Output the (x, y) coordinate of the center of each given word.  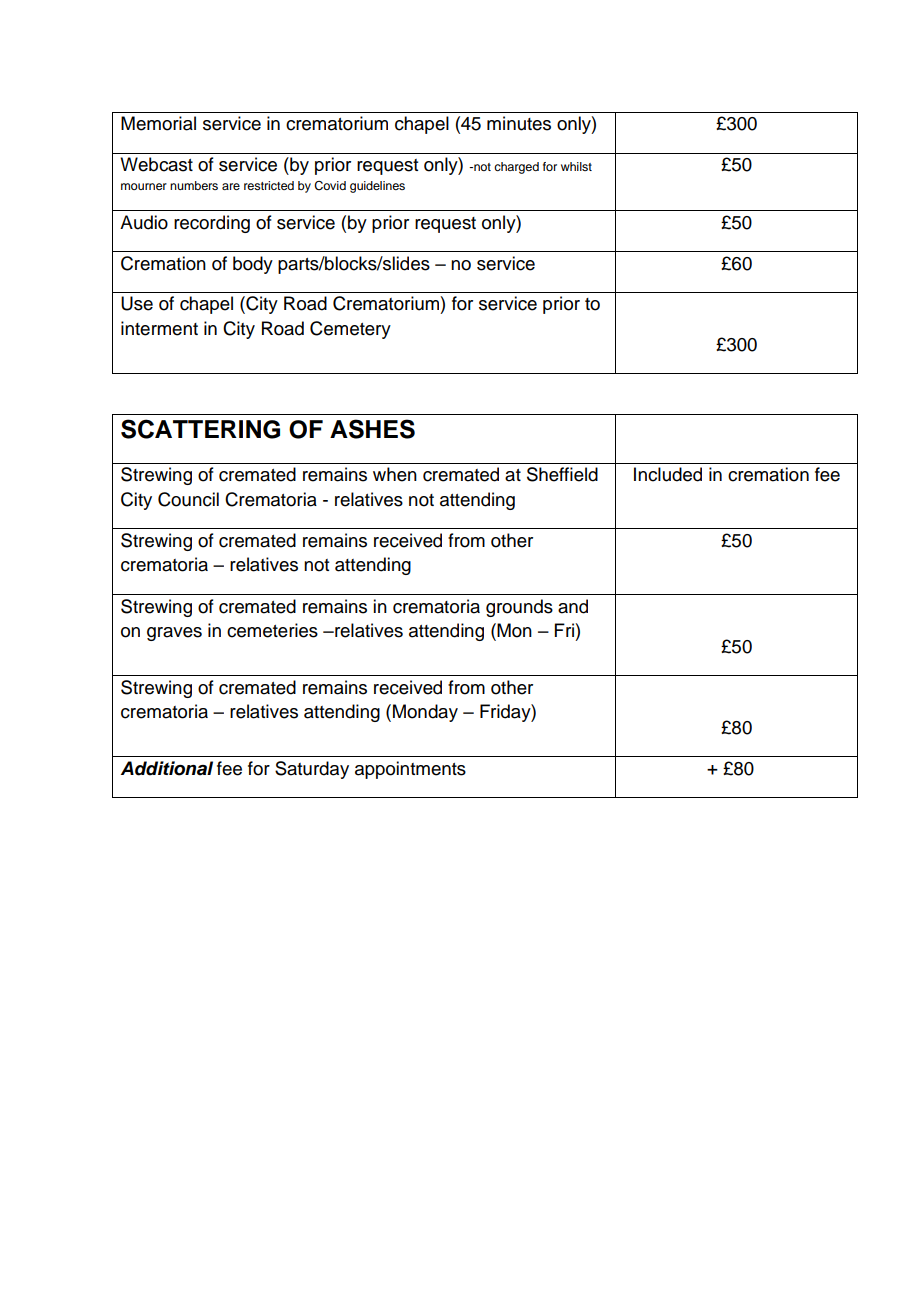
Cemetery (350, 330)
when (395, 474)
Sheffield (562, 474)
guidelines (377, 187)
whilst (576, 166)
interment (159, 328)
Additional (167, 768)
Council (188, 499)
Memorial (158, 123)
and (573, 606)
